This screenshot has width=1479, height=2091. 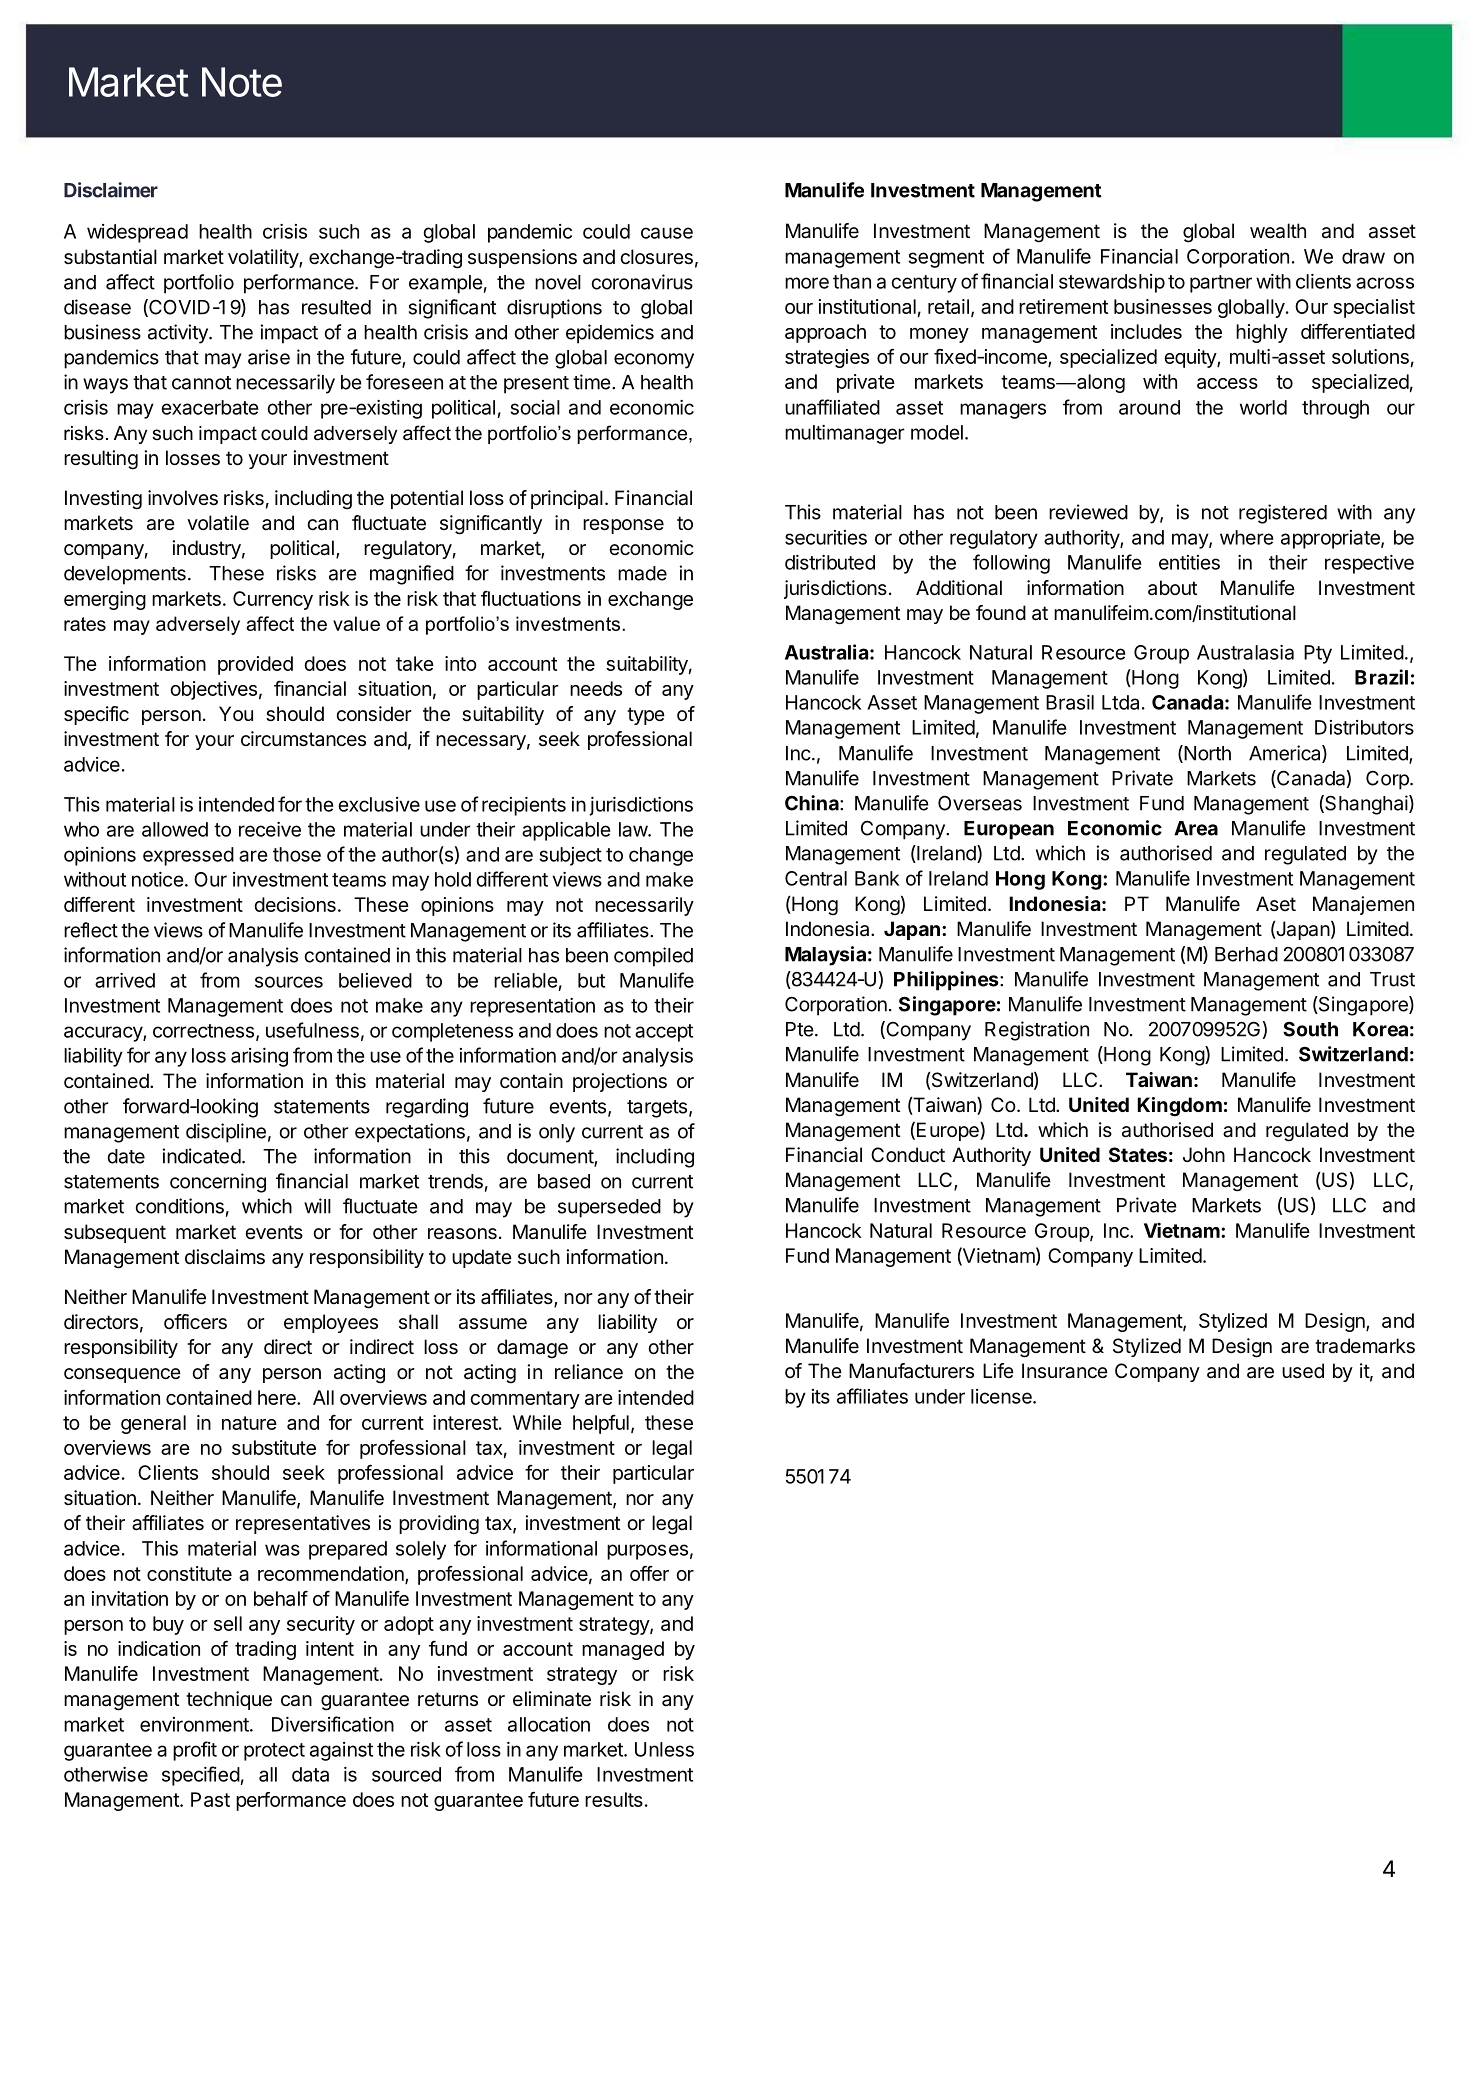 What do you see at coordinates (1246, 954) in the screenshot?
I see `Berhad` at bounding box center [1246, 954].
